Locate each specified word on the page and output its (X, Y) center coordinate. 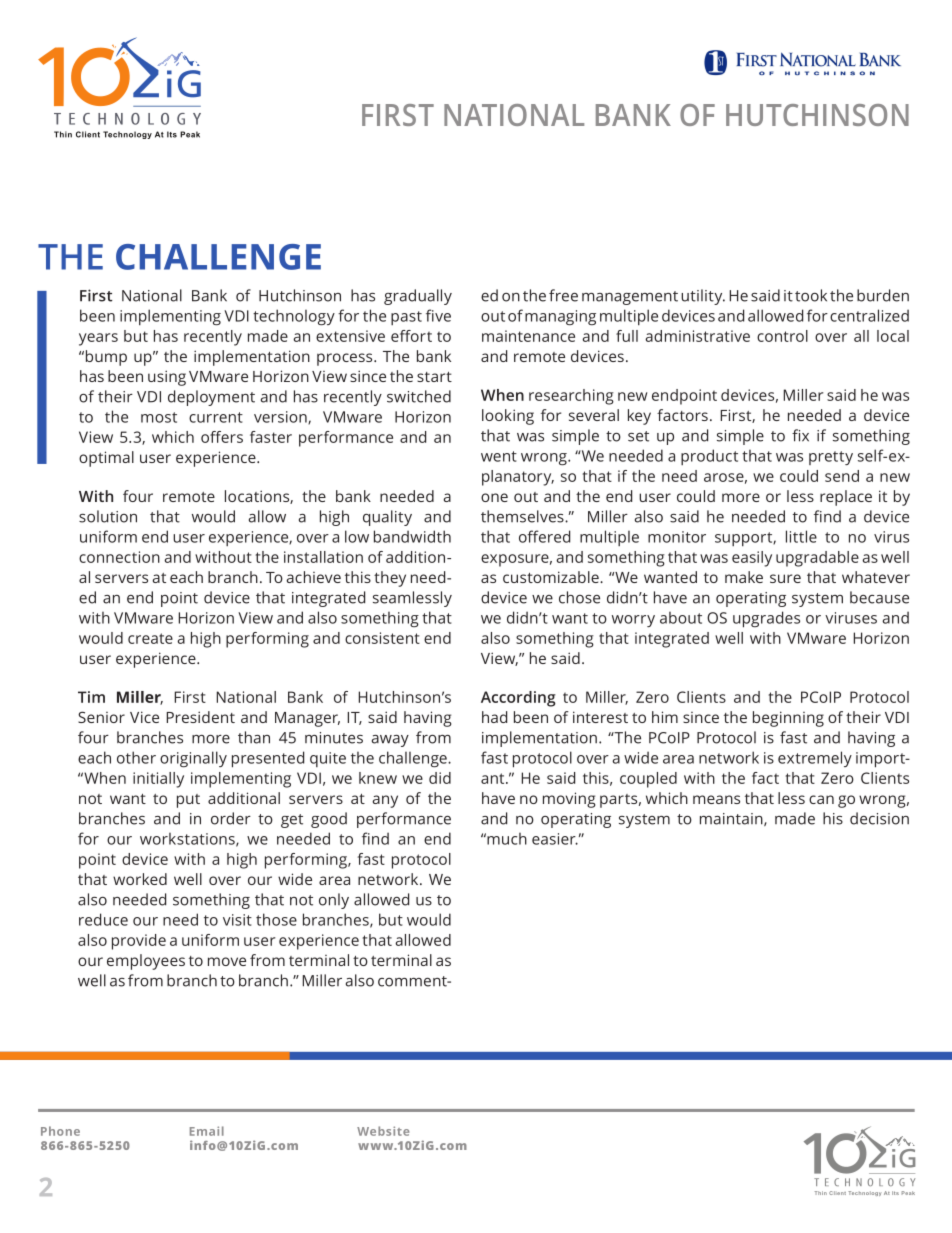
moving (569, 800)
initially (158, 780)
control (782, 336)
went (499, 456)
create (150, 638)
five (438, 315)
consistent (382, 638)
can (821, 799)
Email (207, 1131)
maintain (732, 819)
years (98, 339)
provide (139, 942)
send (842, 476)
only (334, 901)
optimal (106, 459)
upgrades (766, 619)
